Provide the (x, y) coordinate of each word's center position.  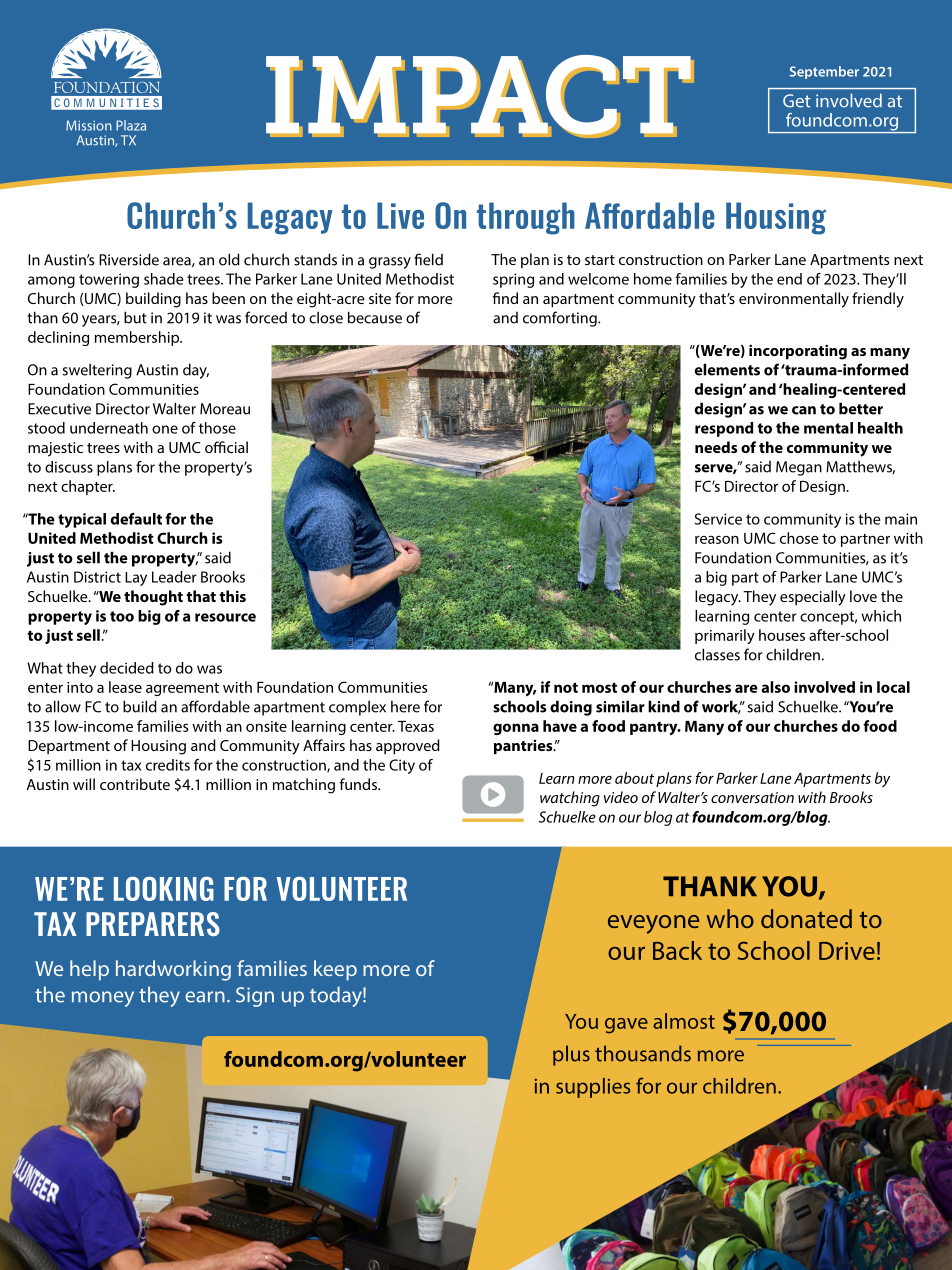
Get (797, 101)
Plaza (131, 125)
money (103, 999)
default (136, 519)
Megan (799, 468)
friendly (878, 300)
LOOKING (164, 889)
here (405, 706)
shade (164, 279)
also (775, 687)
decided (127, 668)
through (526, 218)
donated (806, 918)
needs (716, 447)
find (505, 298)
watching (570, 799)
